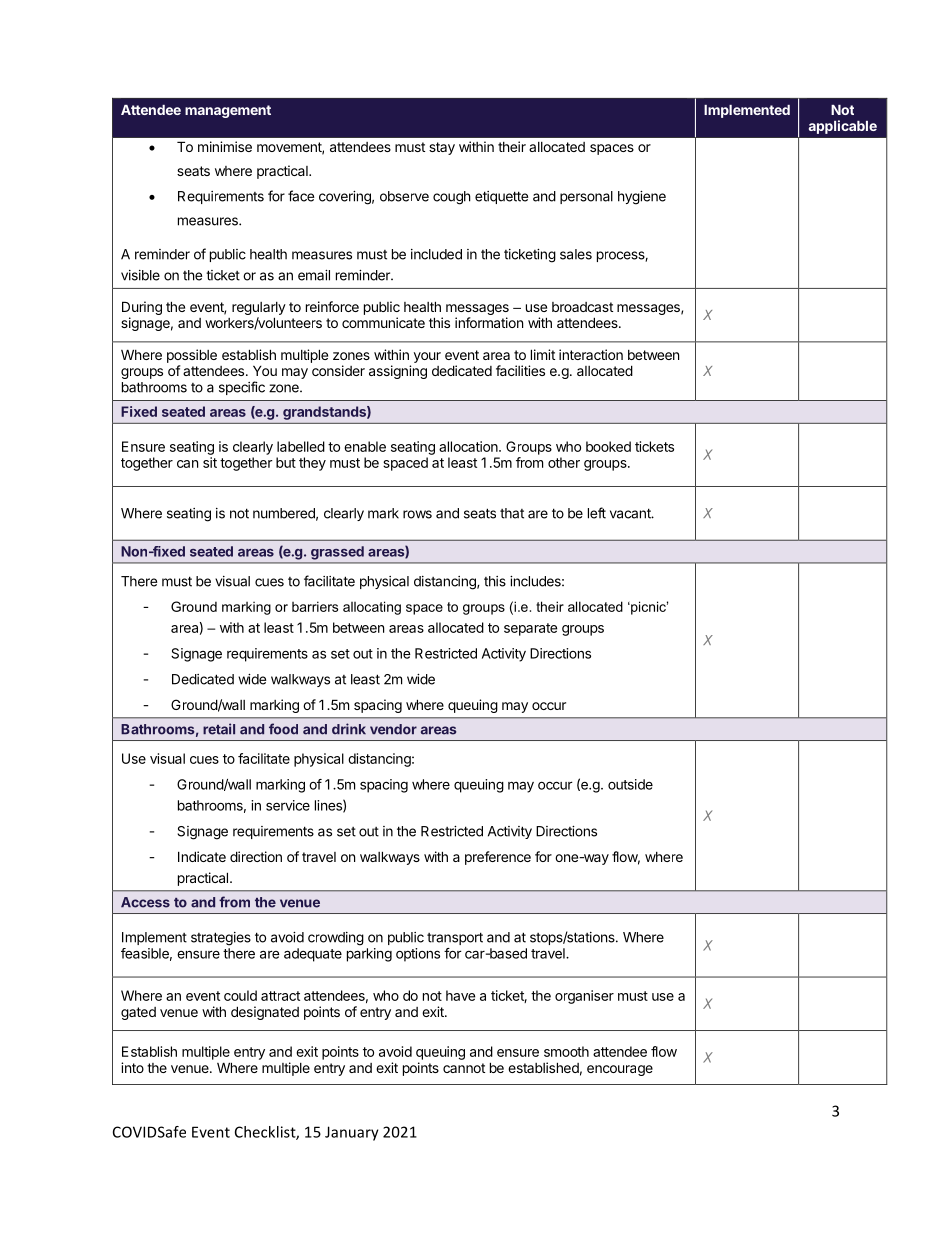 The height and width of the document is (1233, 952). Describe the element at coordinates (498, 858) in the document. I see `preference` at that location.
